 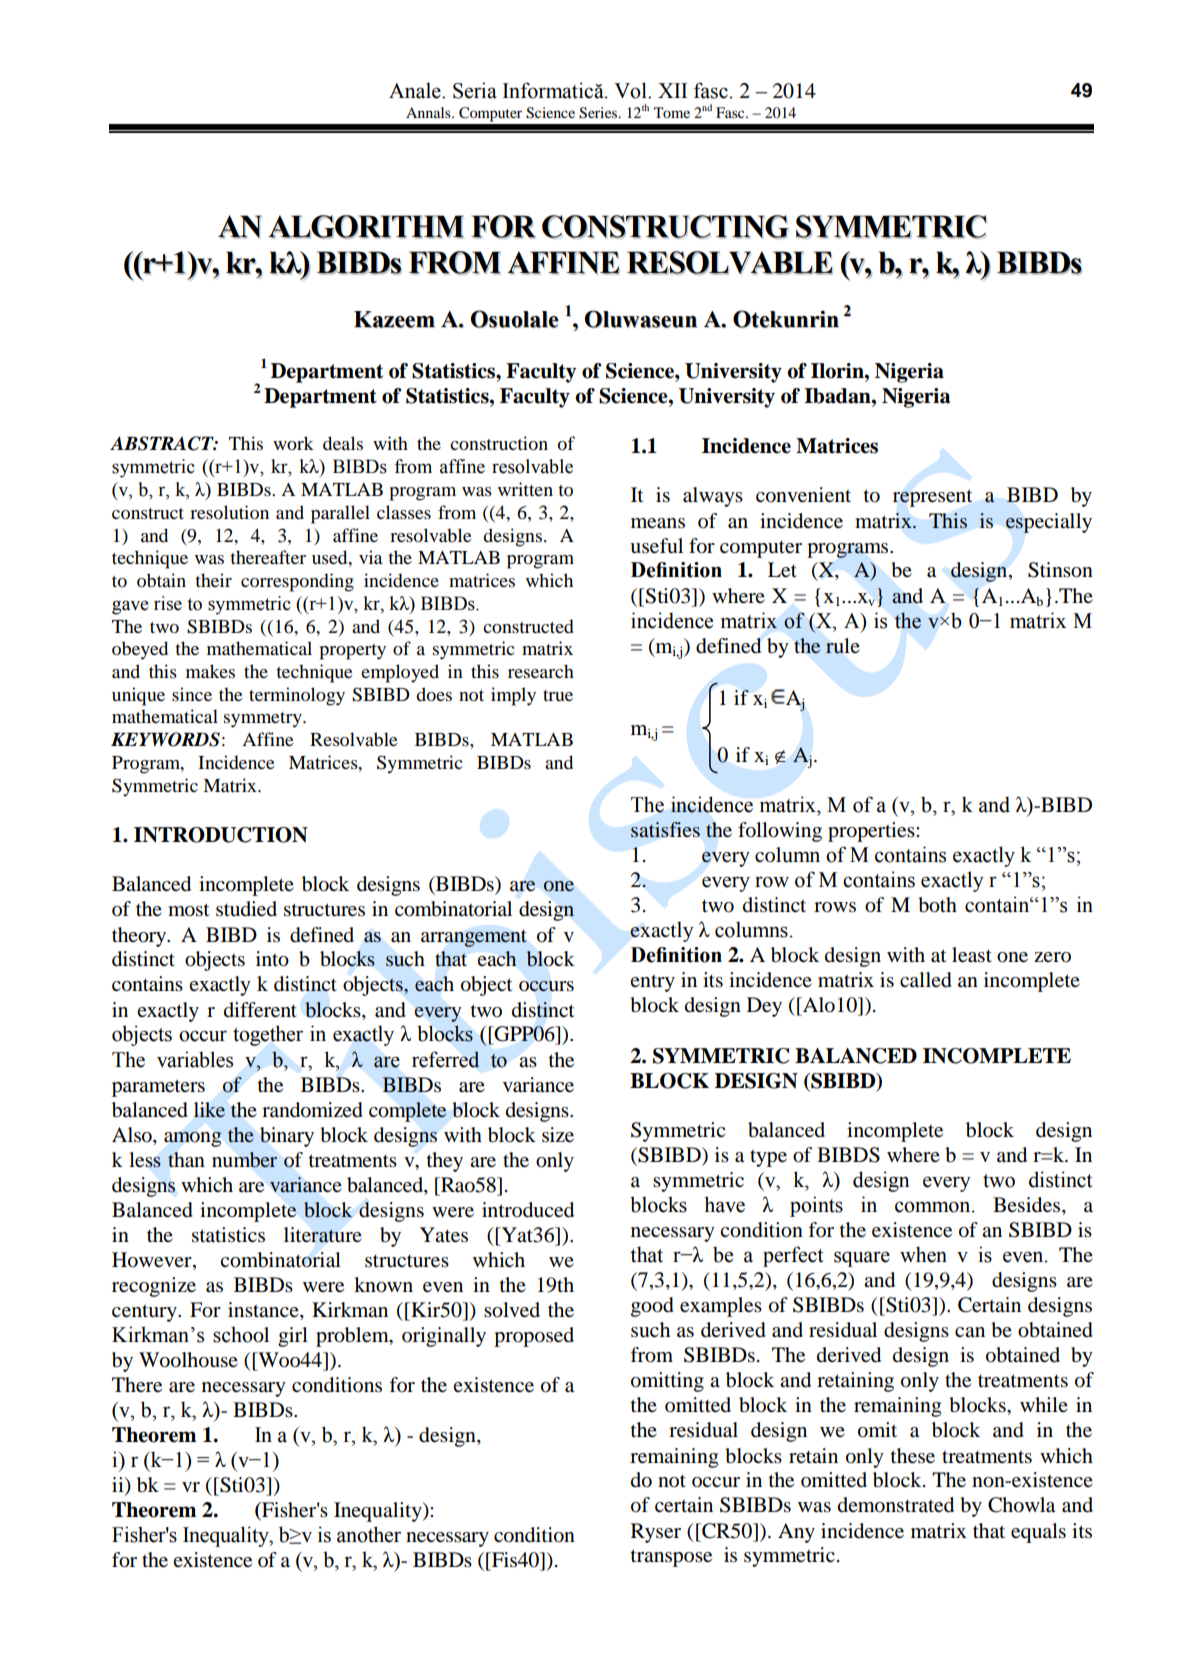 I want to click on when, so click(x=923, y=1254).
